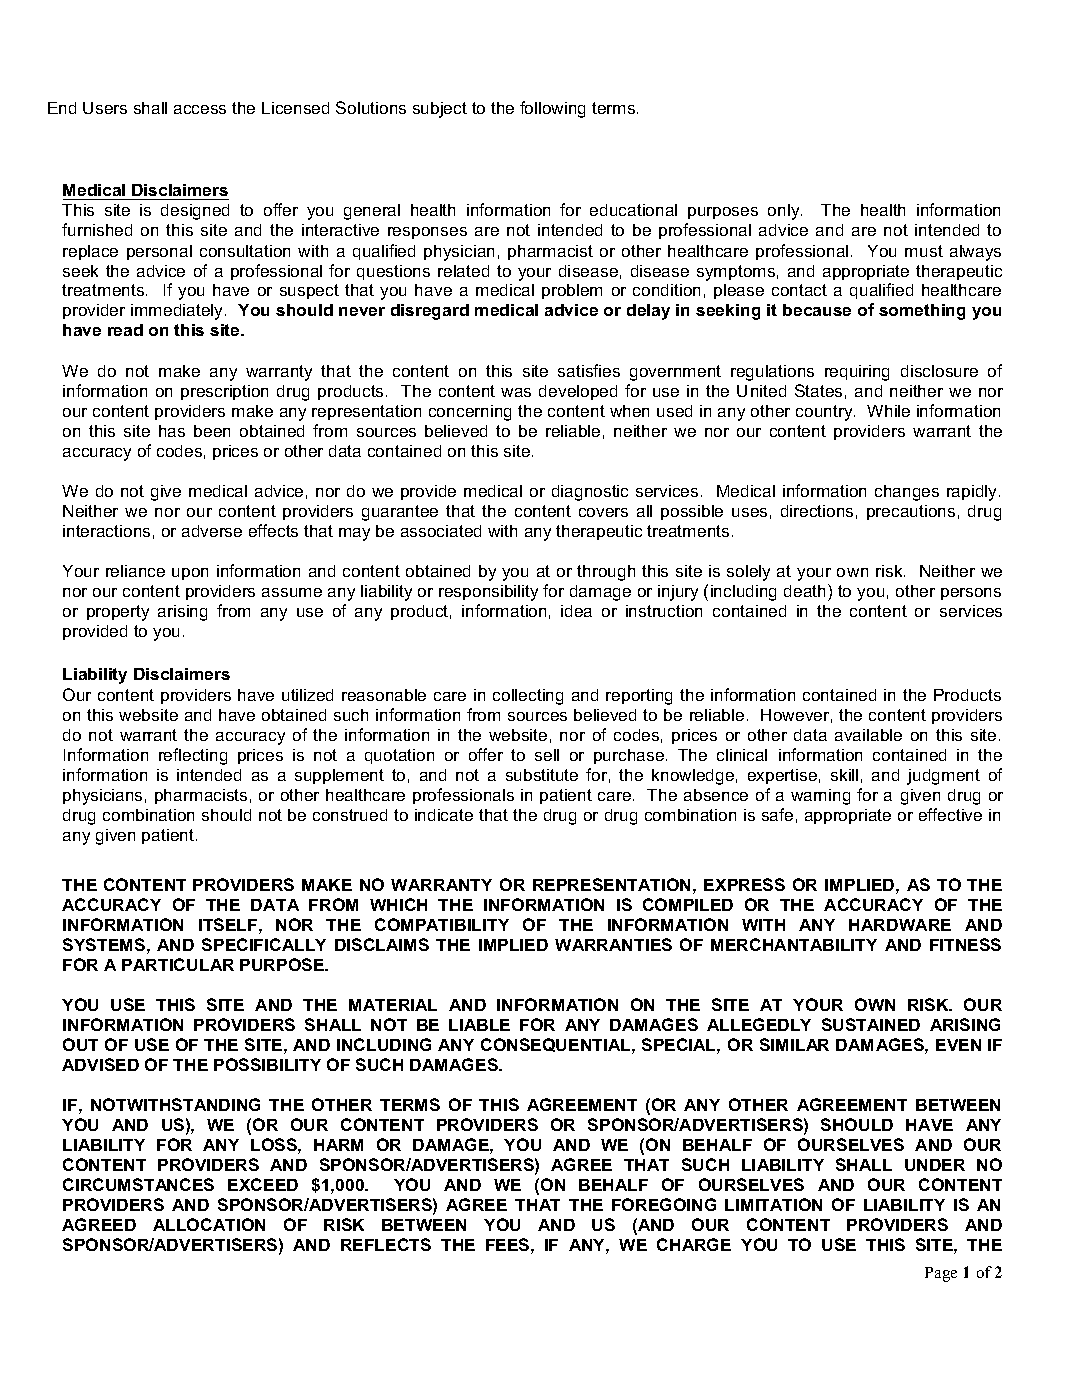 Image resolution: width=1066 pixels, height=1379 pixels. Describe the element at coordinates (209, 1224) in the screenshot. I see `ALLOCATION` at that location.
